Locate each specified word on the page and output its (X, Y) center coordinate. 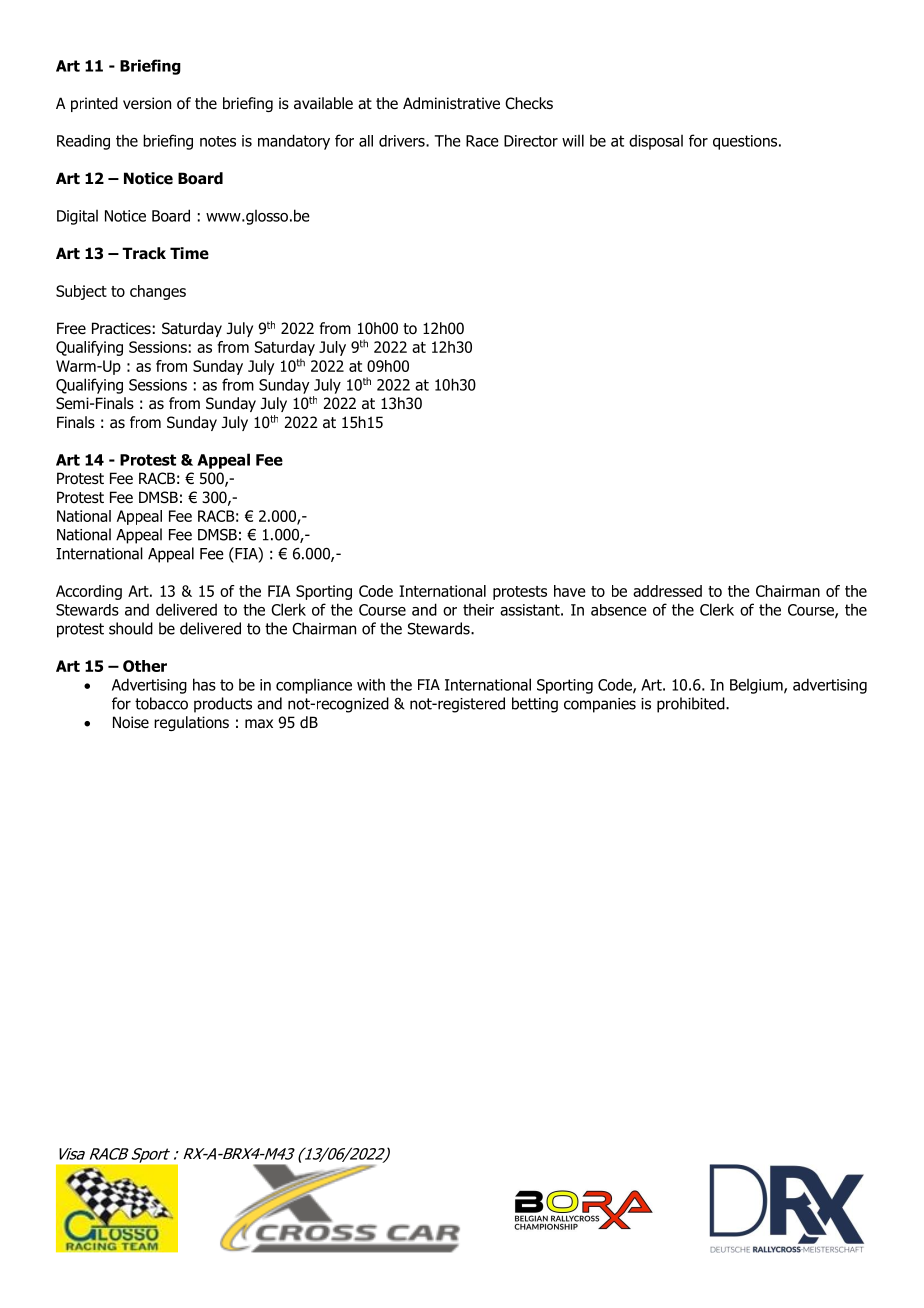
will (573, 140)
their (478, 610)
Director (531, 141)
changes (158, 292)
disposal (656, 142)
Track (144, 253)
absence (619, 610)
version (147, 103)
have (570, 591)
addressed (667, 591)
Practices (121, 328)
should (131, 628)
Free (71, 328)
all (366, 141)
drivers (403, 141)
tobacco (161, 703)
